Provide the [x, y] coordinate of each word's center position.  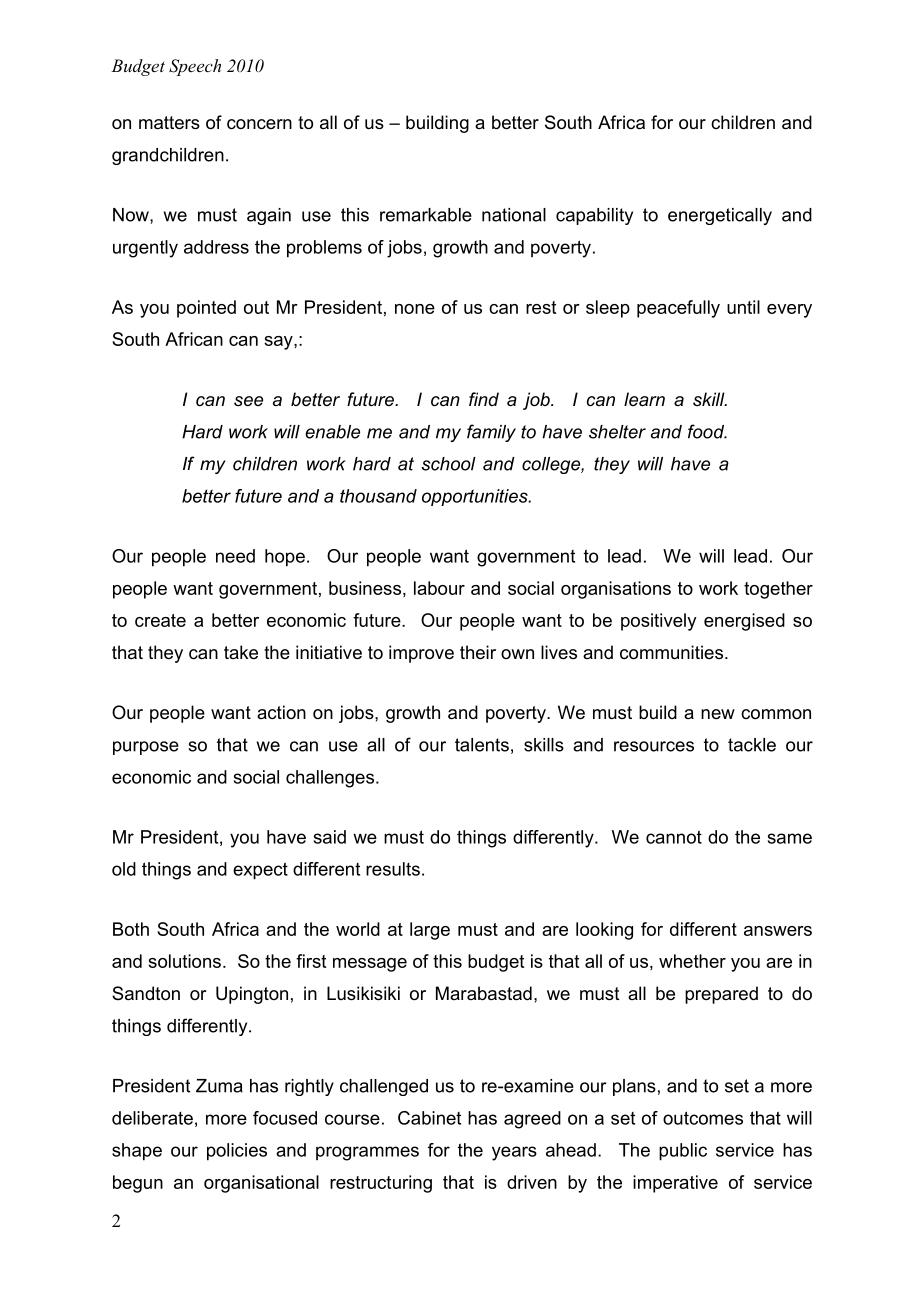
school [448, 464]
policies [237, 1152]
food [707, 431]
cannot [674, 837]
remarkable [426, 215]
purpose [146, 748]
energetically [720, 216]
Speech [195, 67]
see [248, 401]
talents [482, 745]
